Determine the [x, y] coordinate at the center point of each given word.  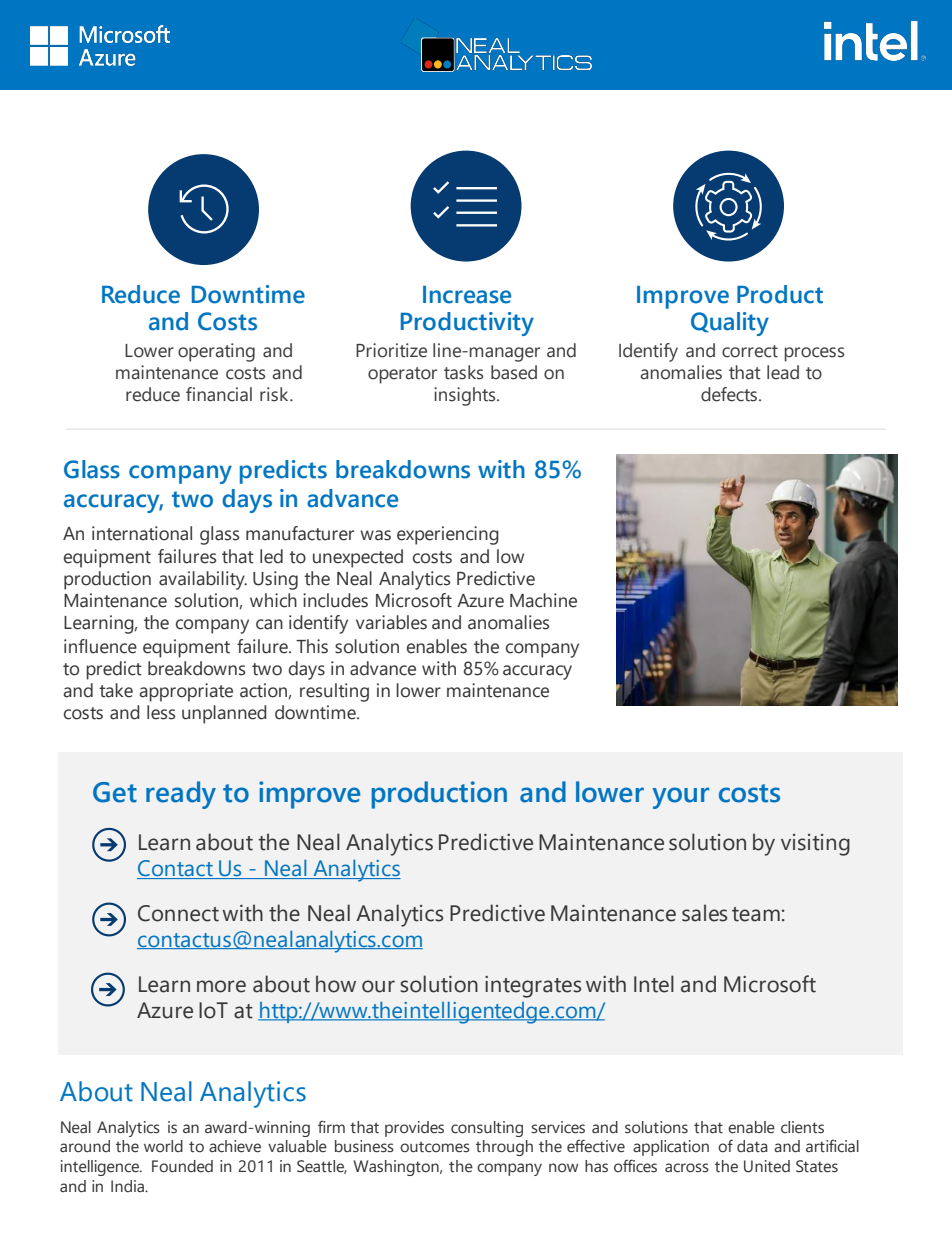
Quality [730, 324]
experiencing [448, 535]
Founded [182, 1166]
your [680, 798]
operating [216, 352]
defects [730, 394]
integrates [533, 987]
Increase [467, 295]
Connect [178, 913]
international [142, 533]
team [756, 914]
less [161, 712]
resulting [334, 692]
